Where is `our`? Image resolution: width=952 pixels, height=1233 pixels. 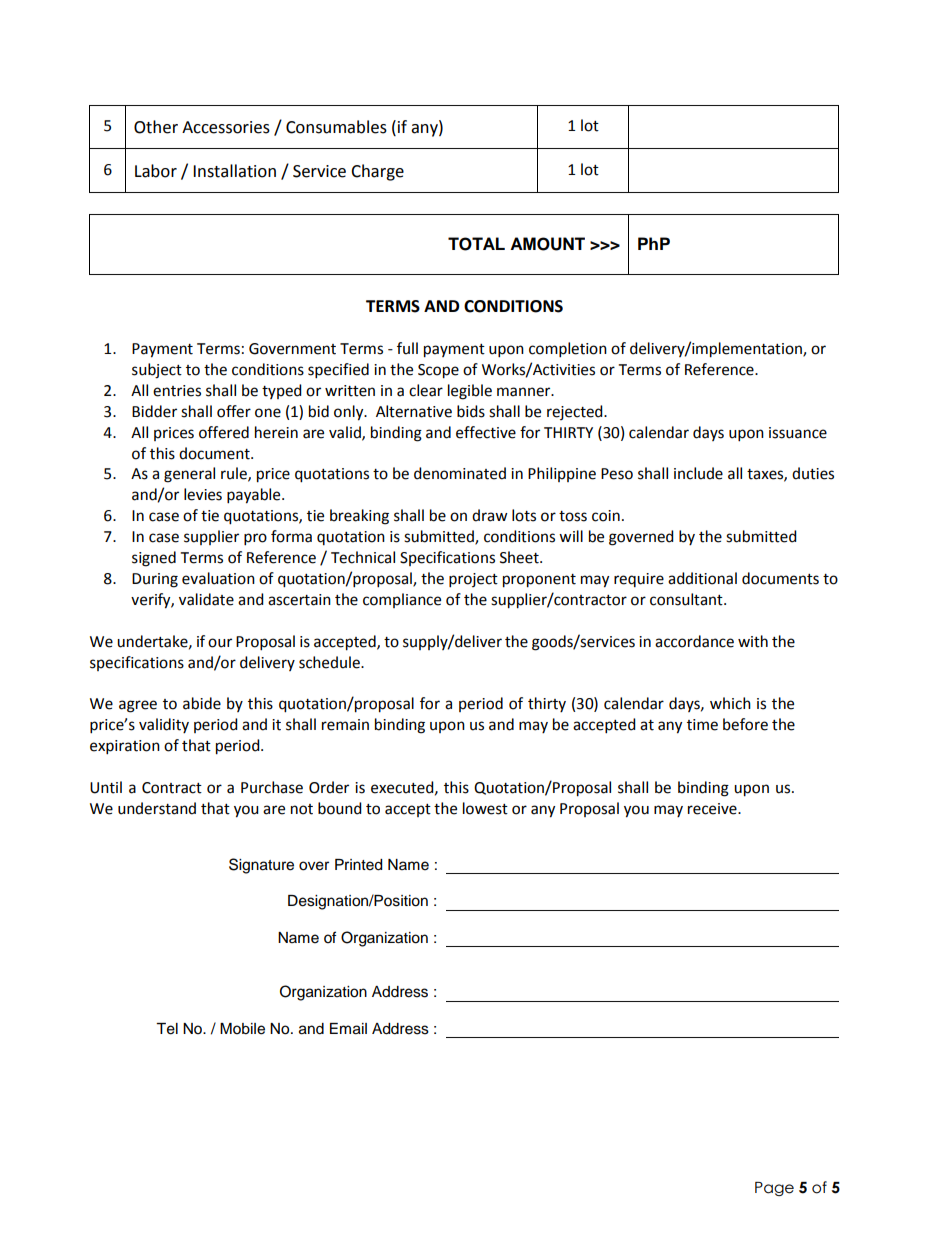
our is located at coordinates (220, 643).
